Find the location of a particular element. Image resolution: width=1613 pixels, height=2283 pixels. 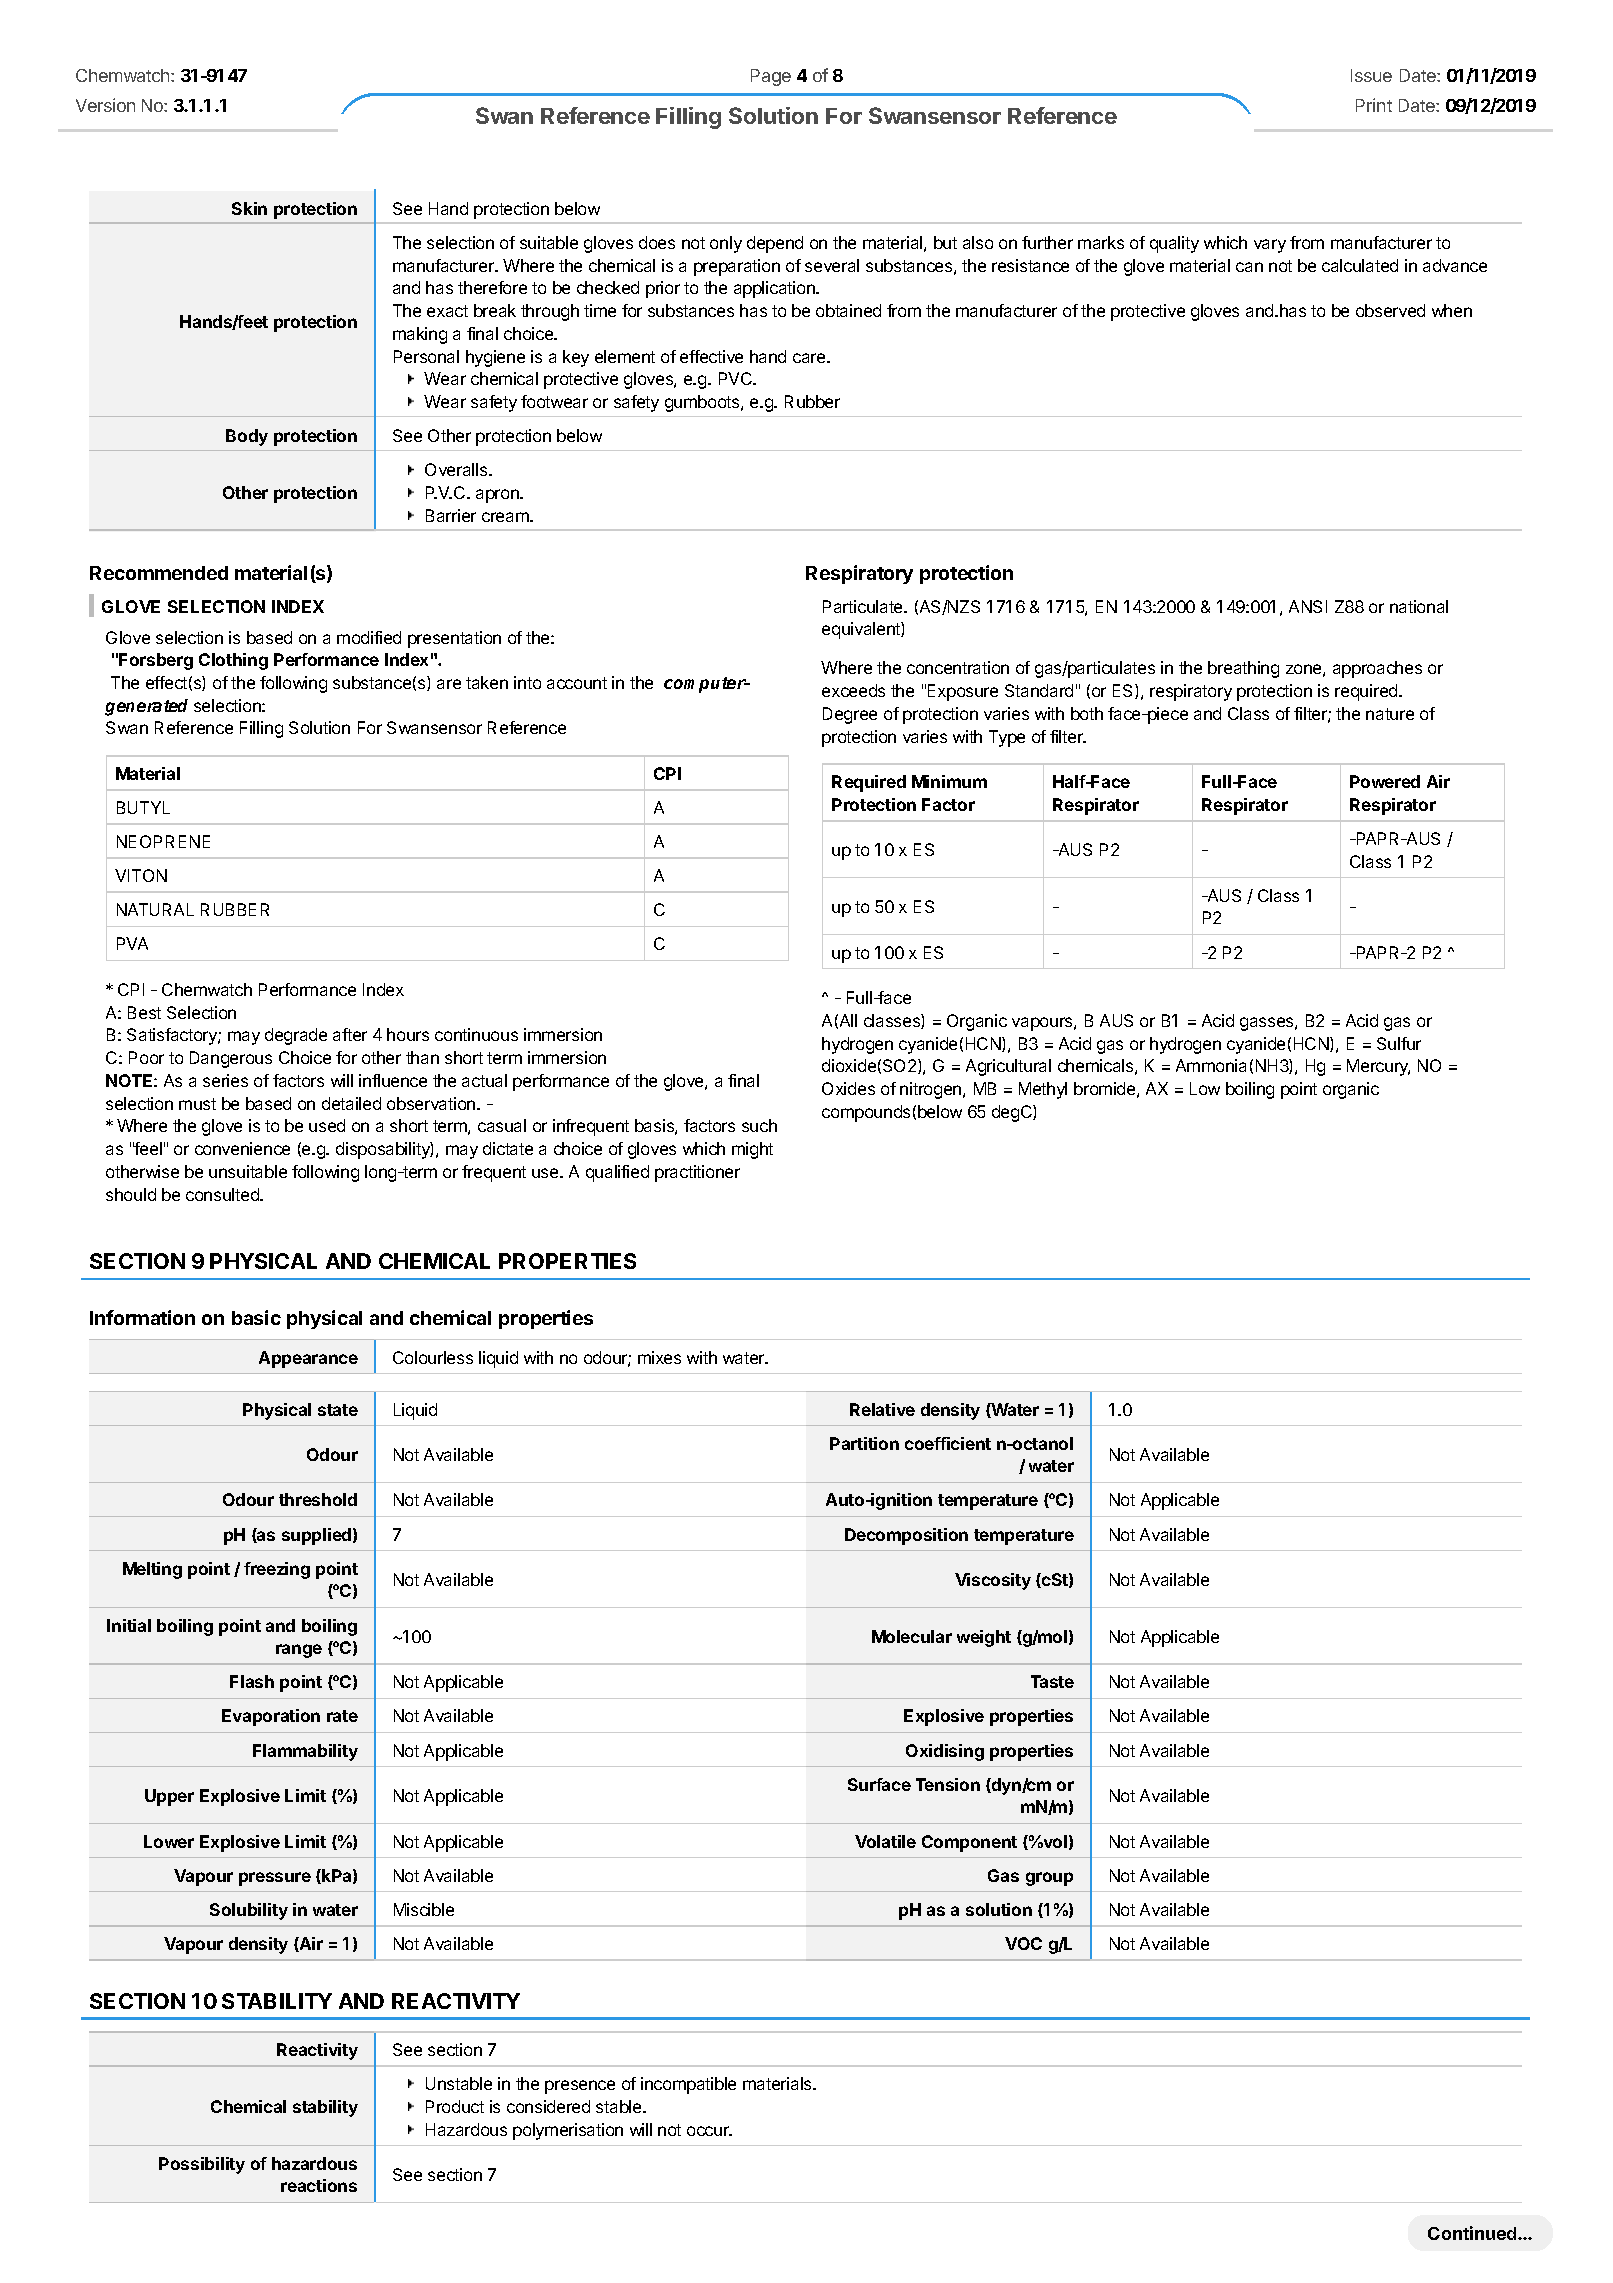

Continued is located at coordinates (1473, 2233).
